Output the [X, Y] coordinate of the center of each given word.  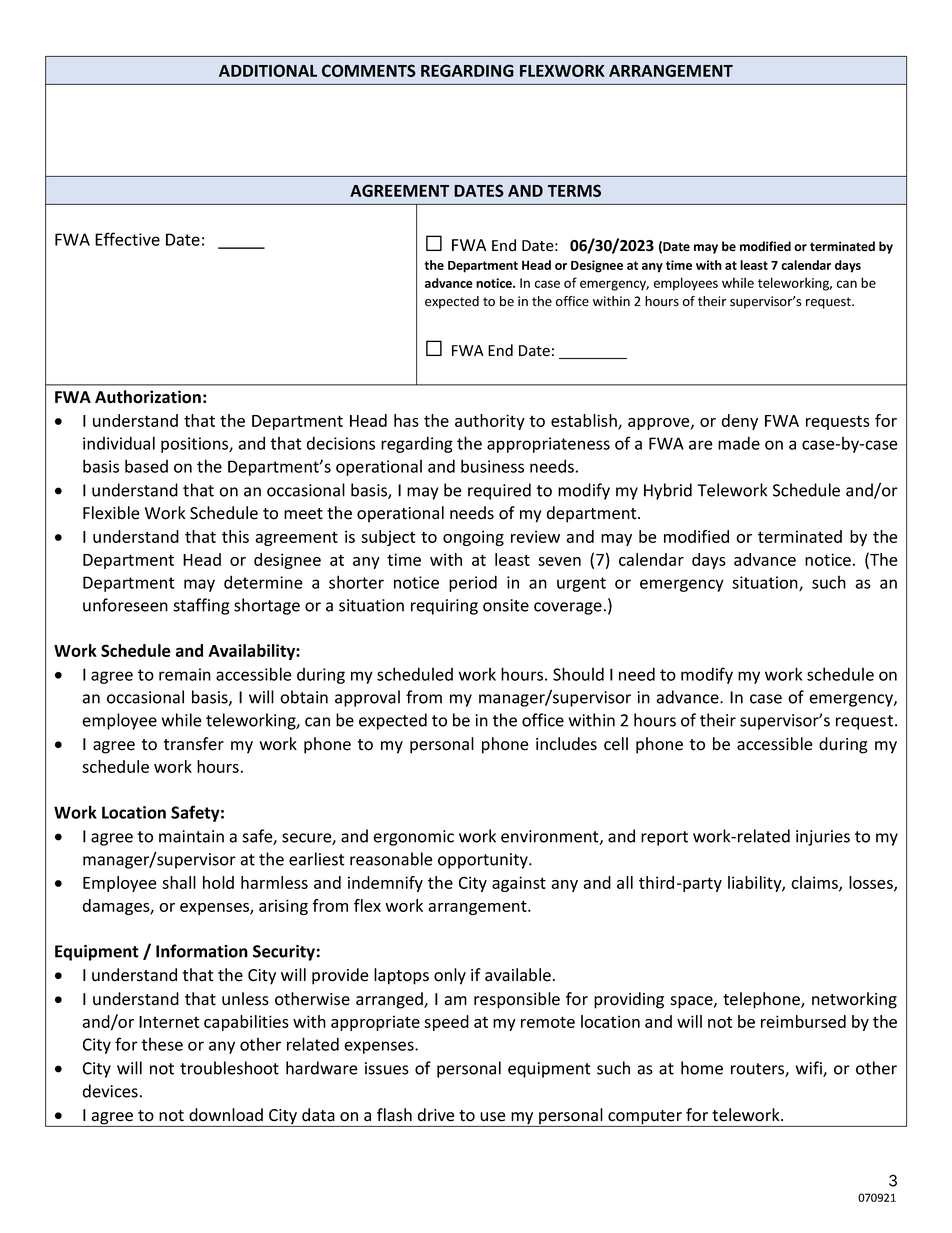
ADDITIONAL [268, 70]
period [473, 583]
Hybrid [668, 491]
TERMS [574, 190]
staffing [201, 606]
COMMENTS [369, 70]
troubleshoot [229, 1068]
